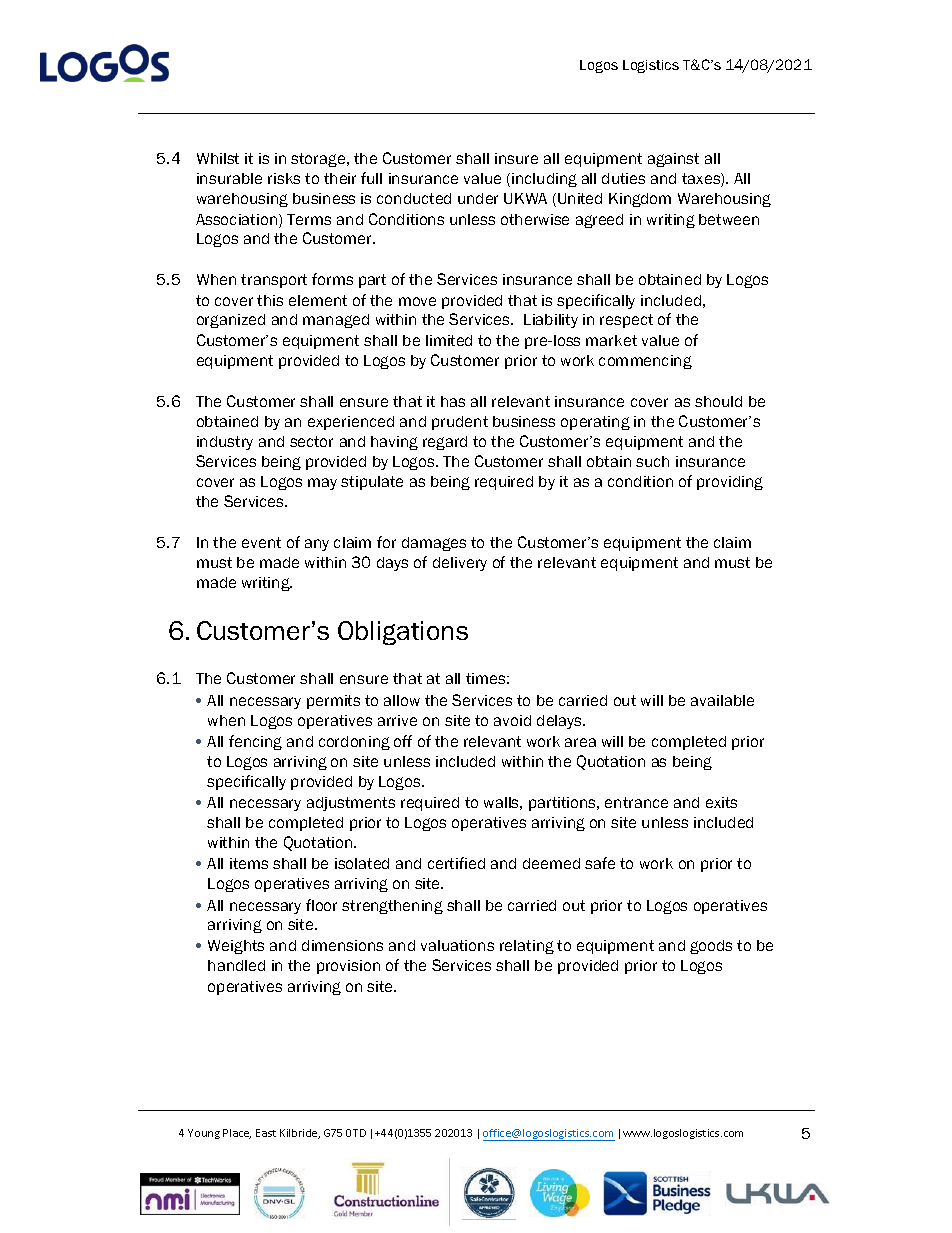 The image size is (952, 1233). What do you see at coordinates (284, 178) in the image?
I see `risks` at bounding box center [284, 178].
